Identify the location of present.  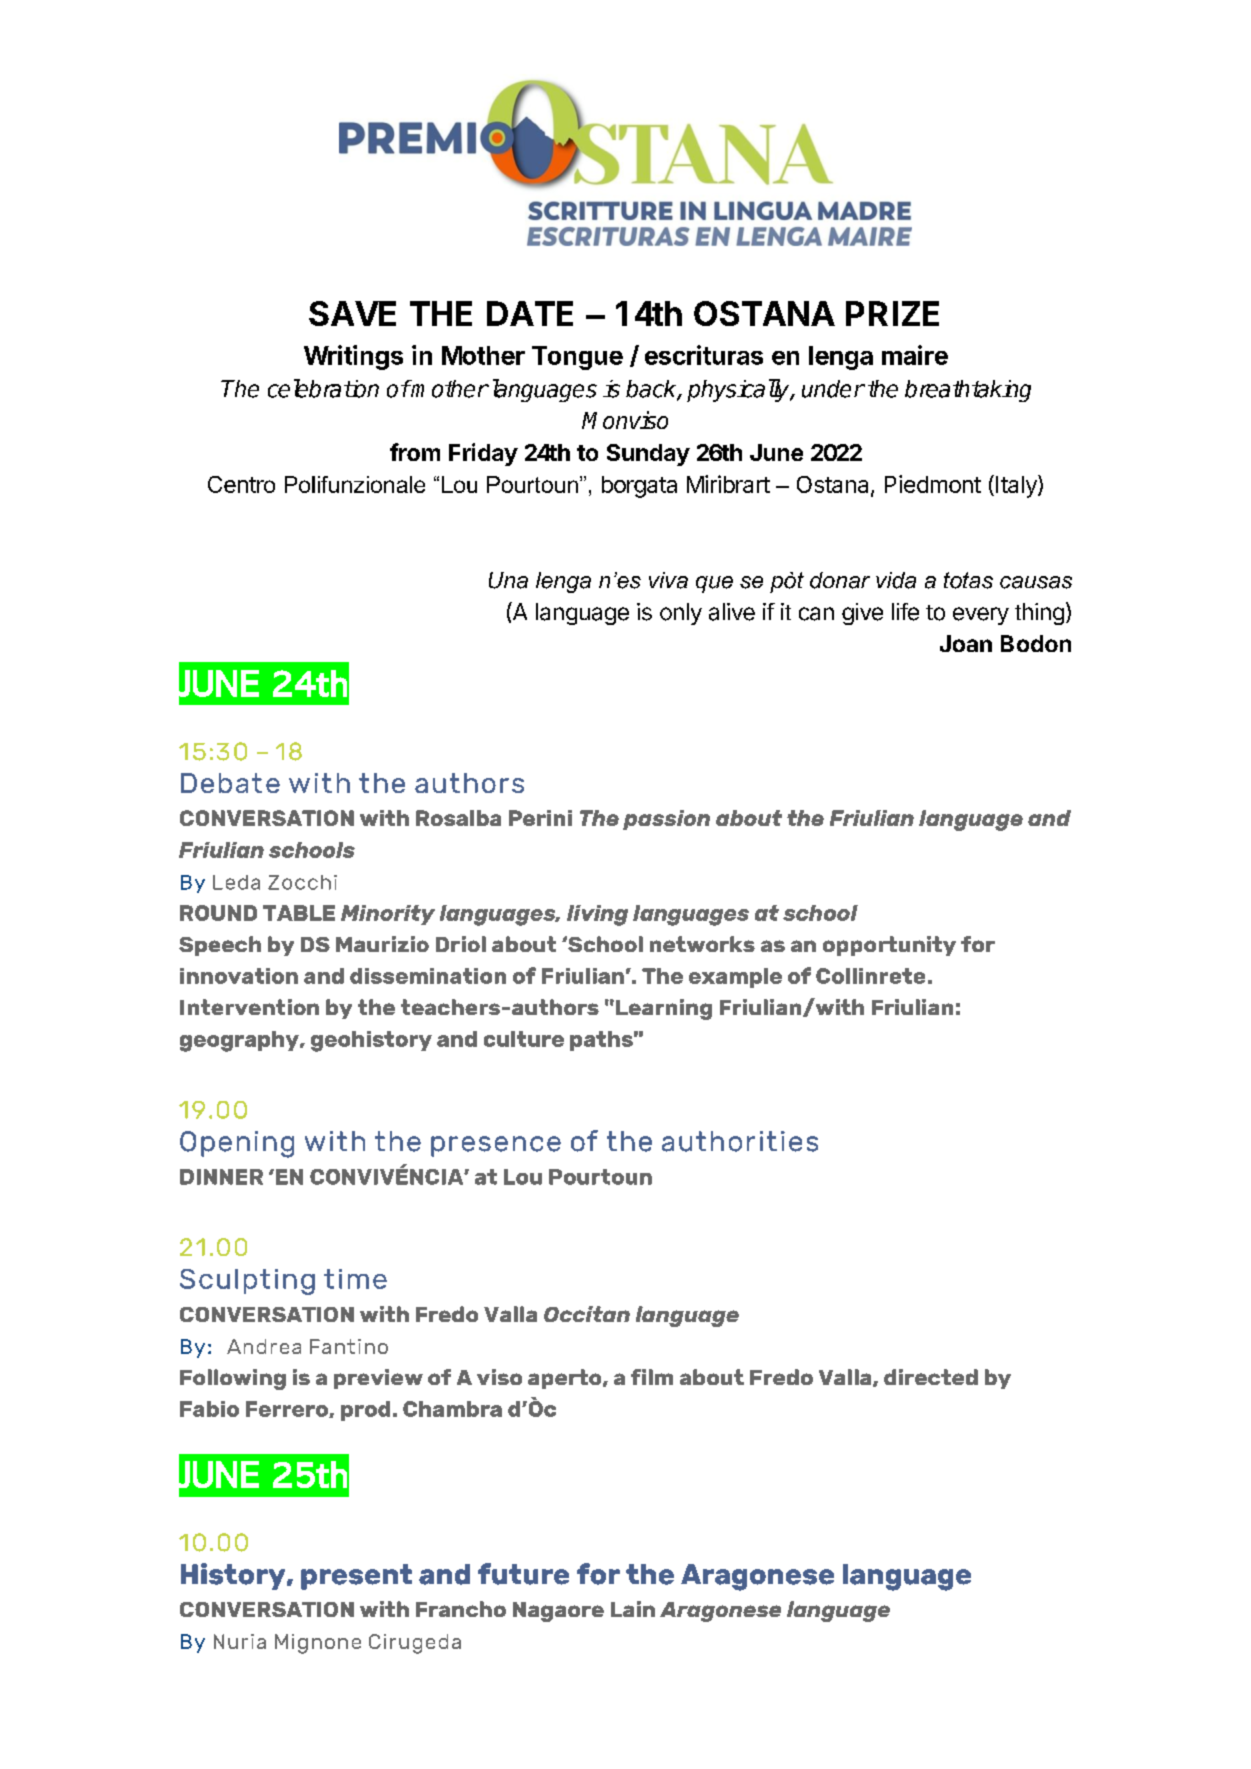
(356, 1577).
